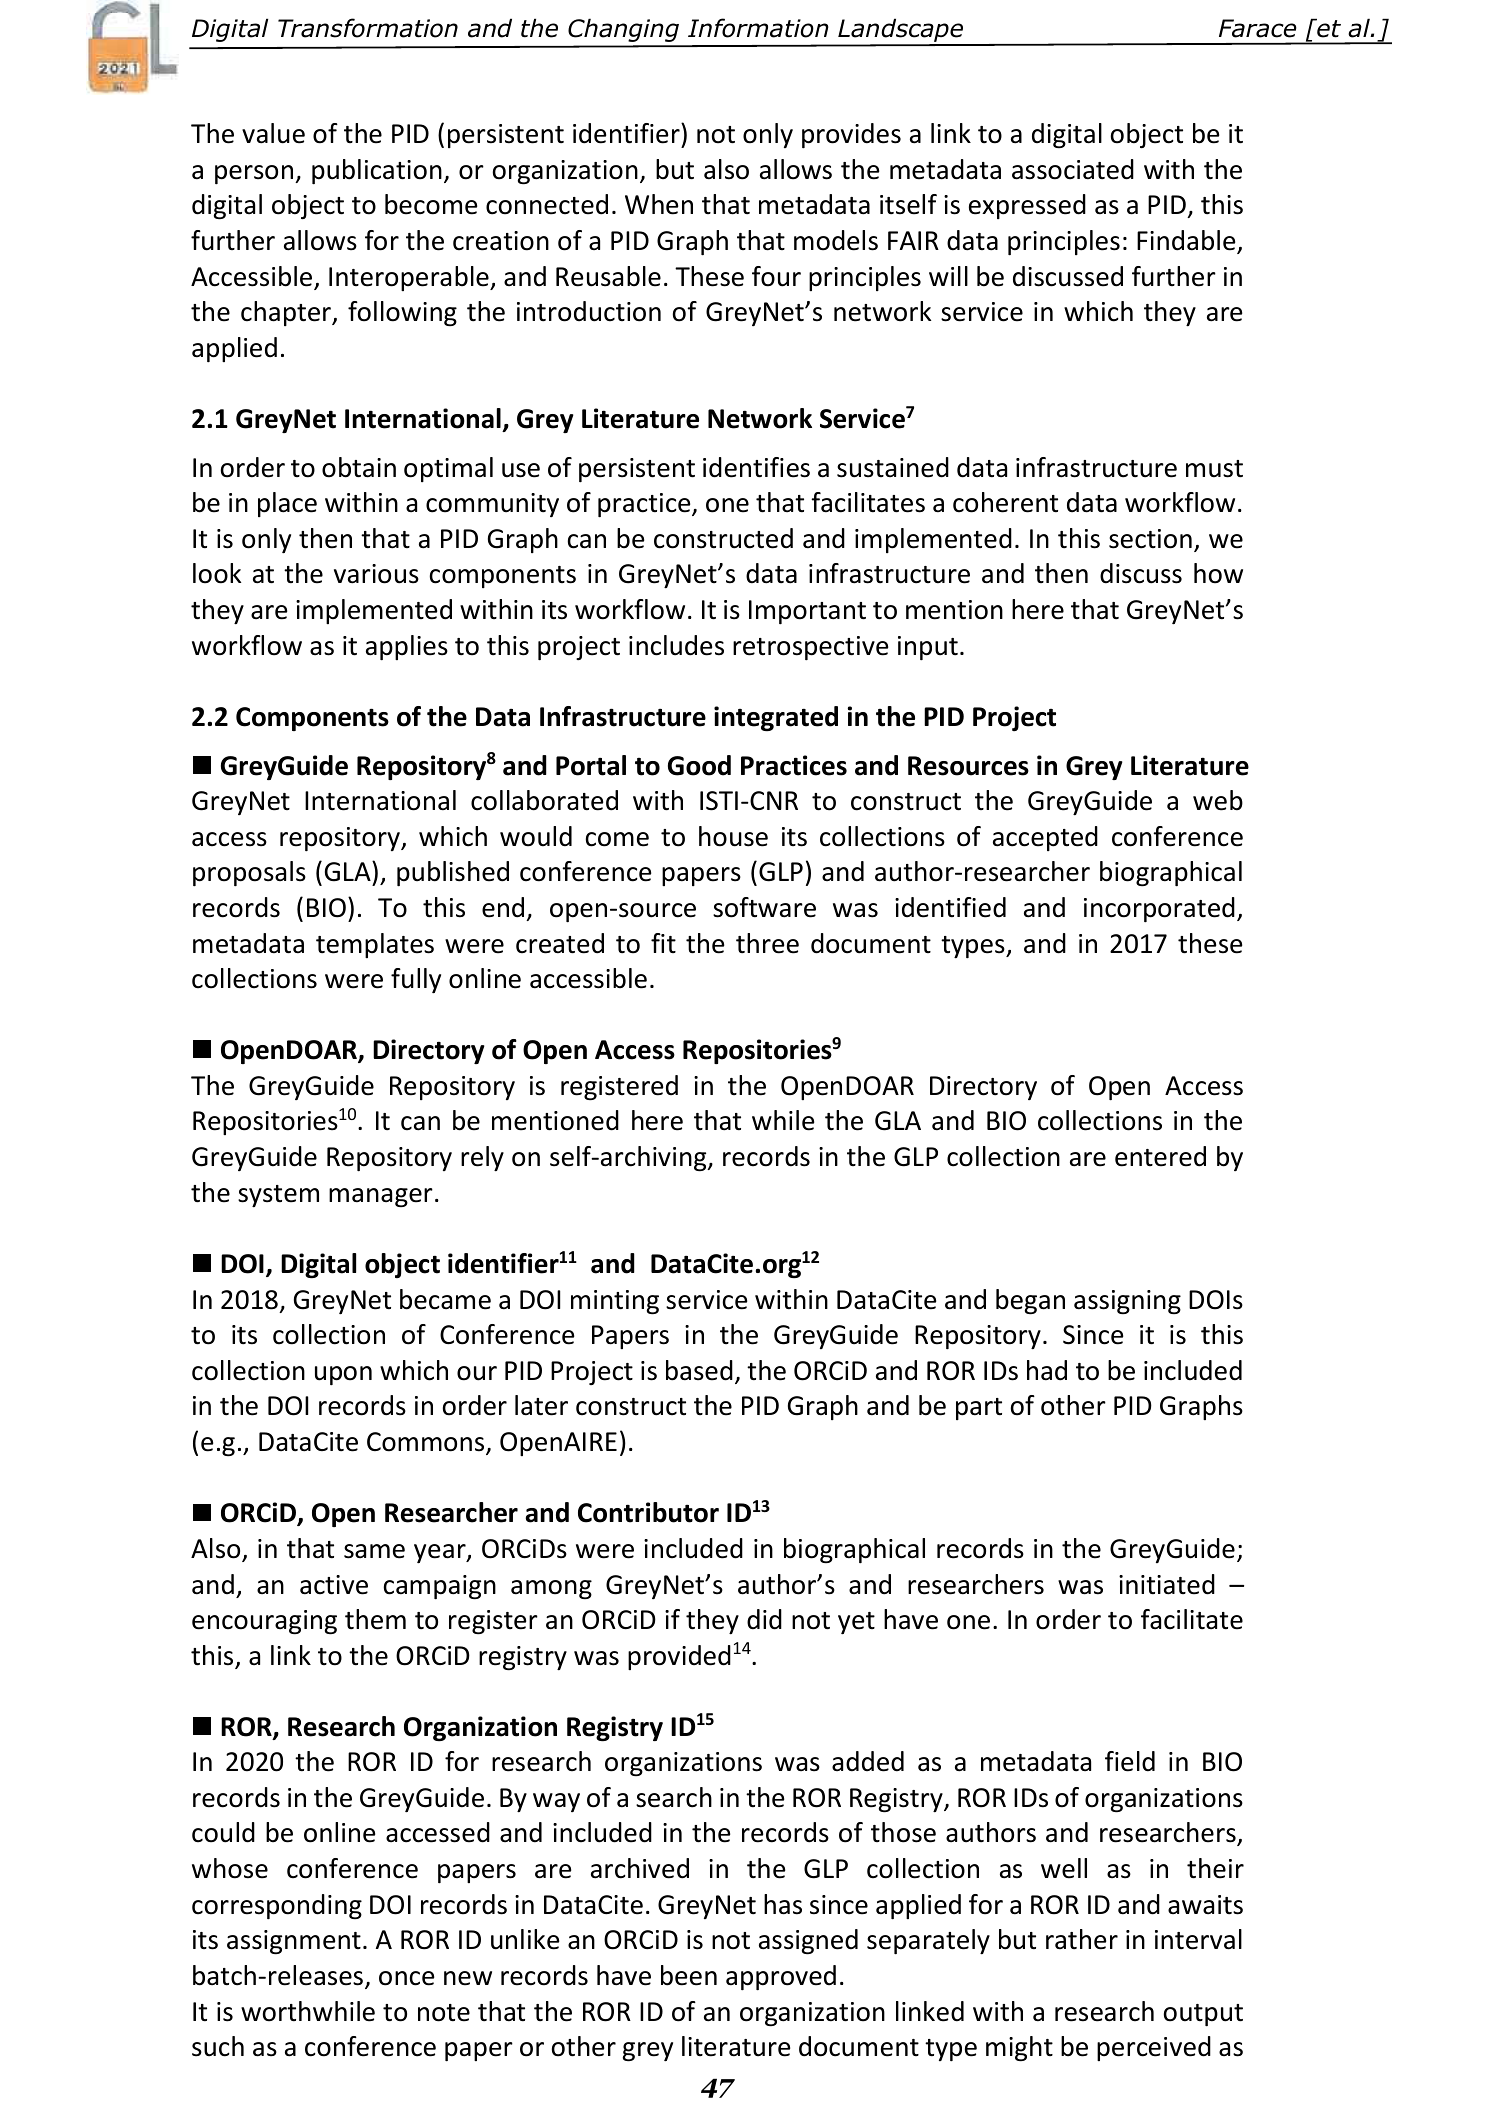 This screenshot has width=1486, height=2102. What do you see at coordinates (758, 28) in the screenshot?
I see `Information` at bounding box center [758, 28].
